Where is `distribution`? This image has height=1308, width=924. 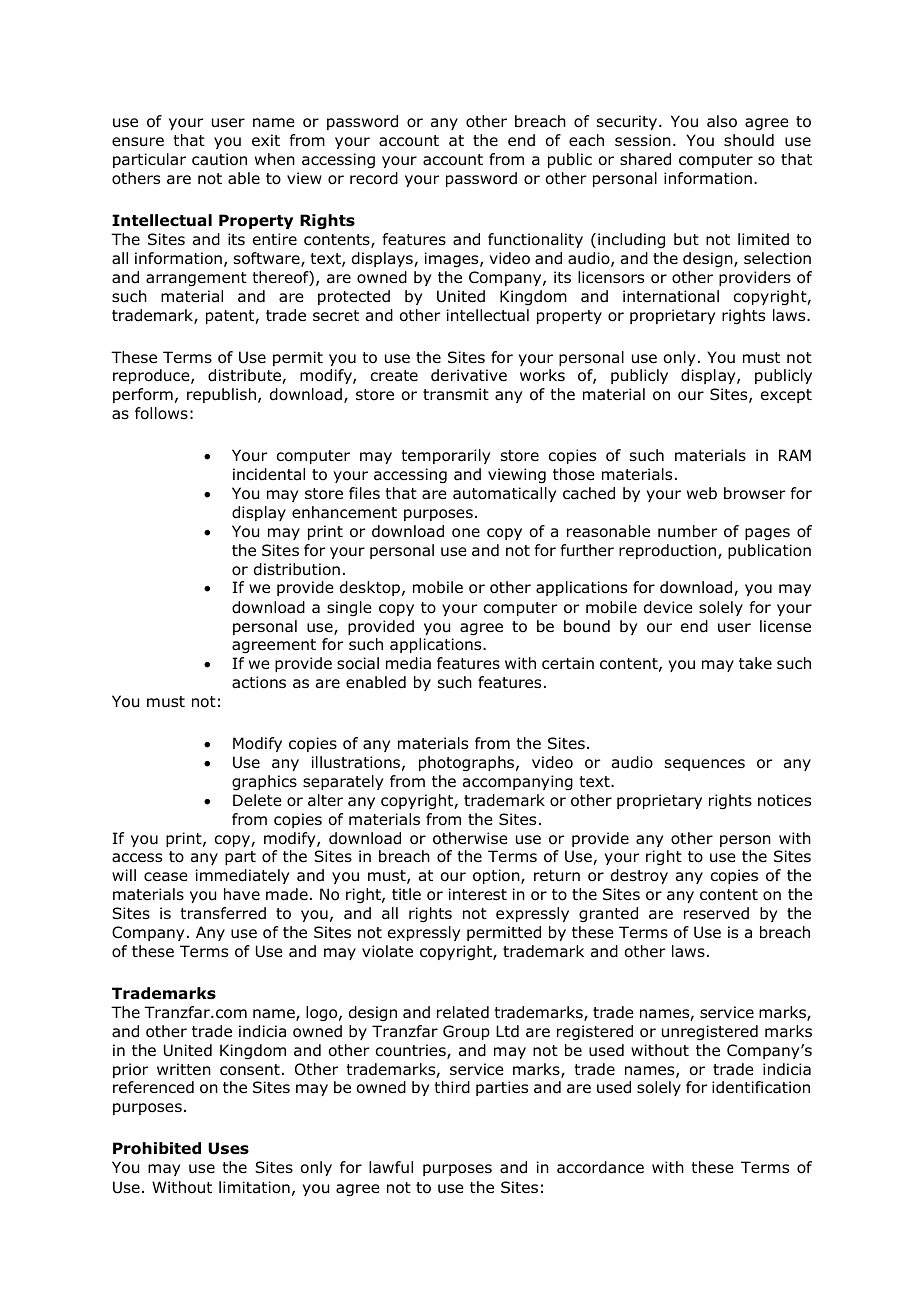
distribution is located at coordinates (297, 569).
